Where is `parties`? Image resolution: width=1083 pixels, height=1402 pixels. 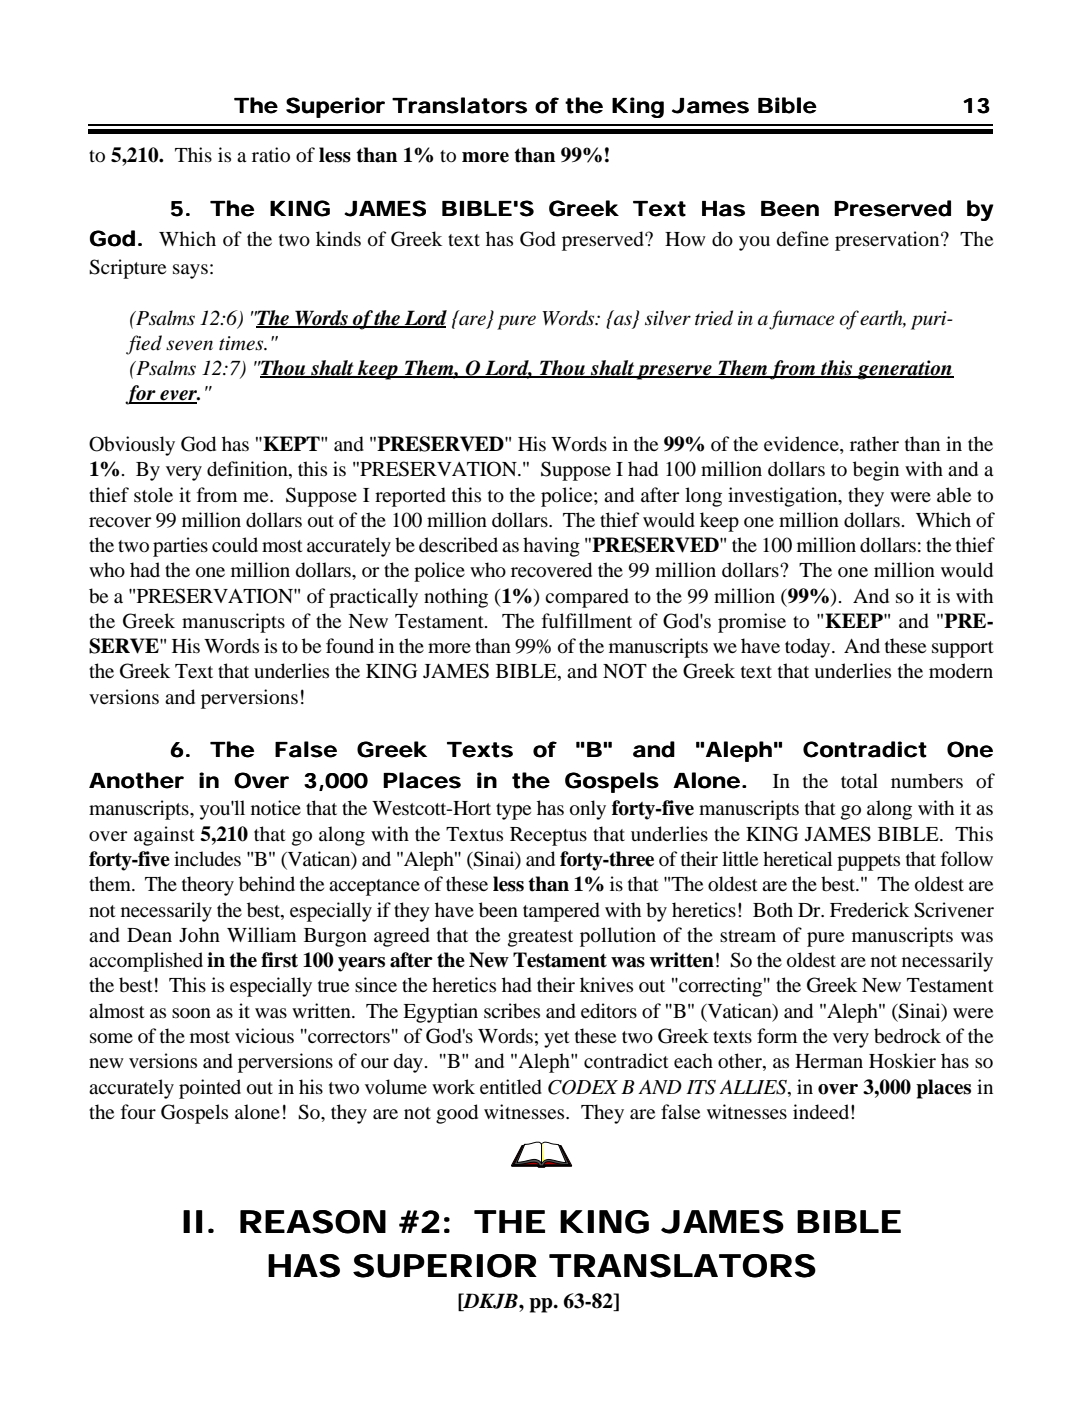
parties is located at coordinates (180, 547).
